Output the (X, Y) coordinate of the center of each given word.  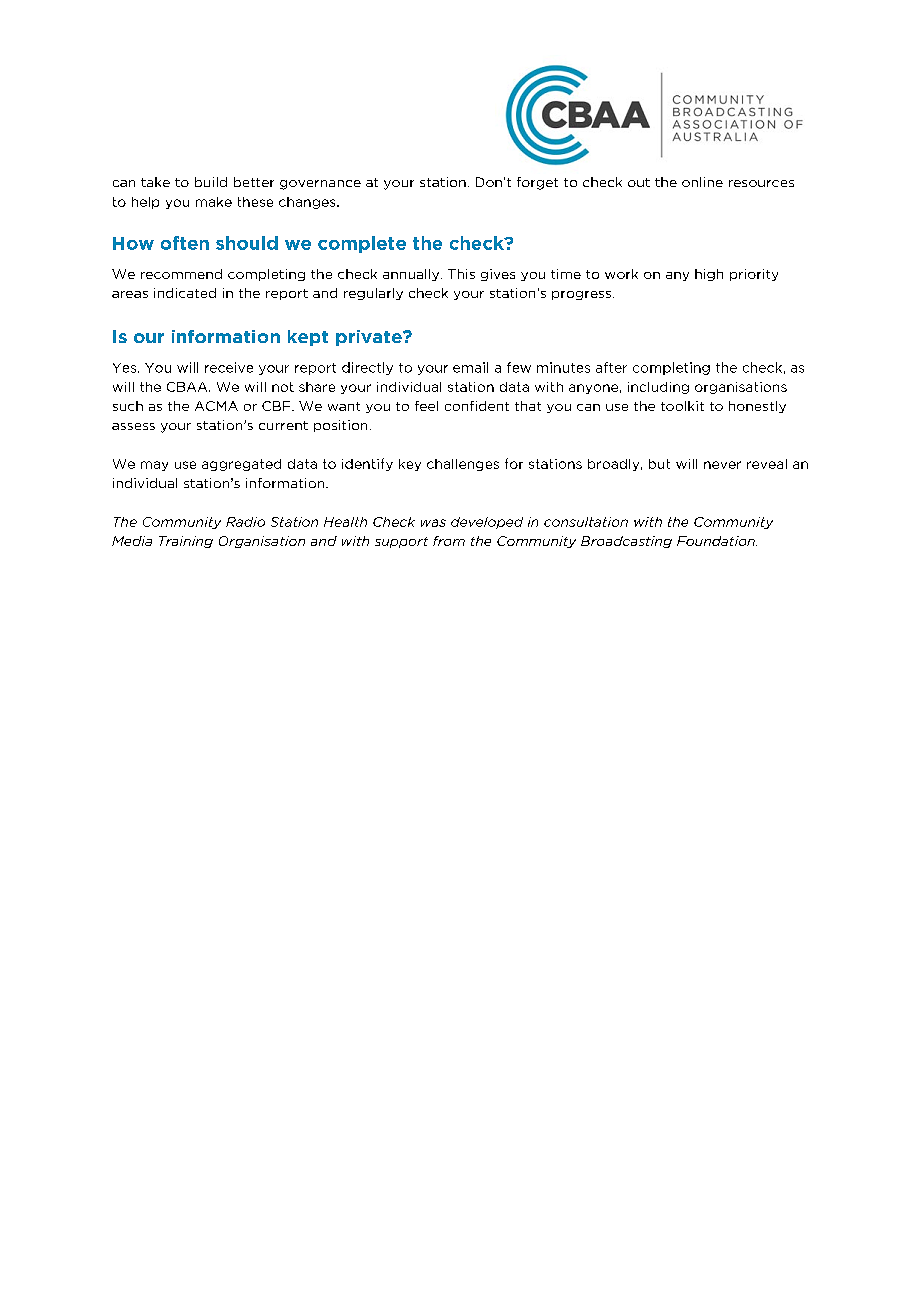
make (214, 202)
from (449, 541)
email (470, 367)
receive (229, 367)
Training (186, 542)
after (611, 367)
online (702, 182)
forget (537, 183)
